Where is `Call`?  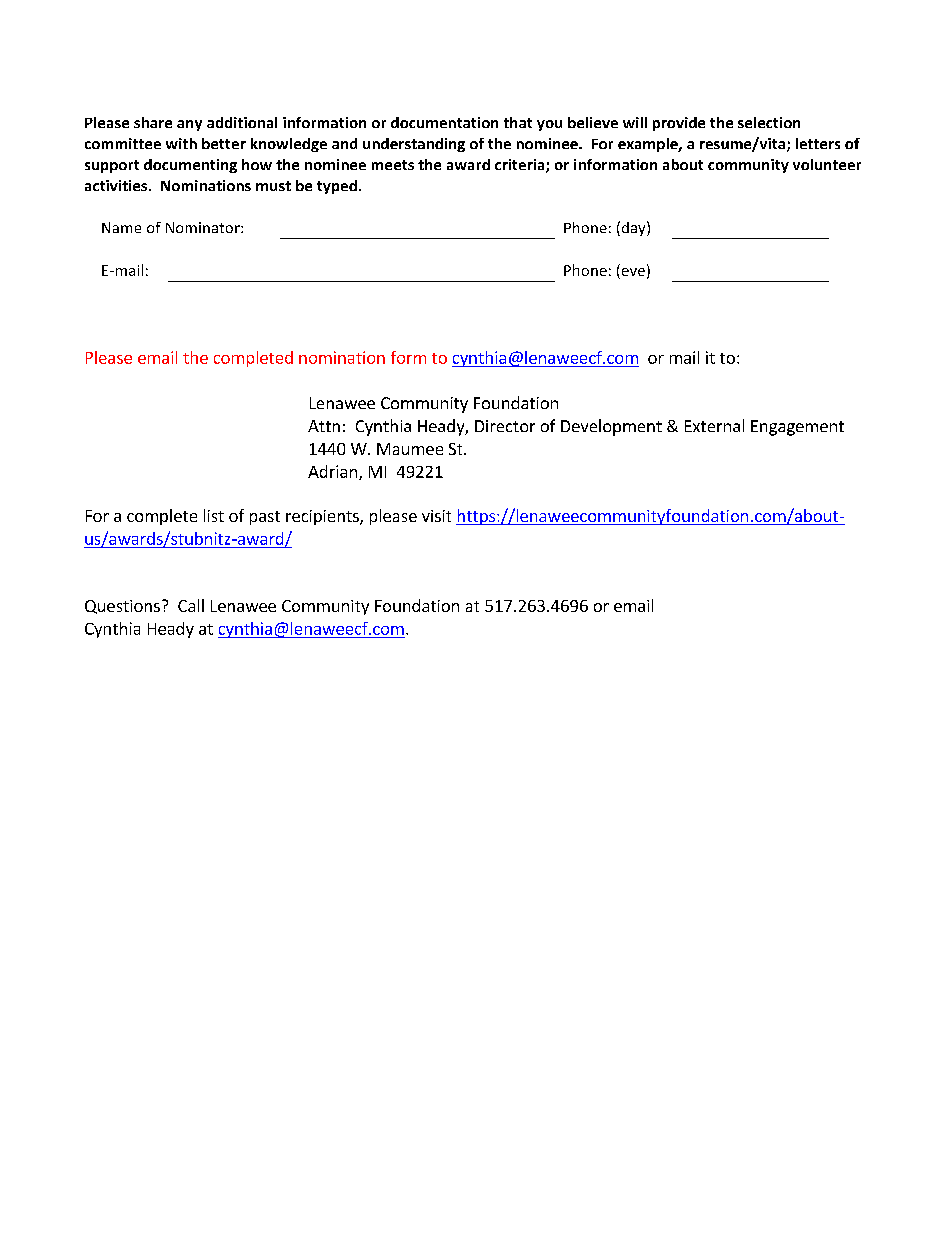 Call is located at coordinates (191, 605).
